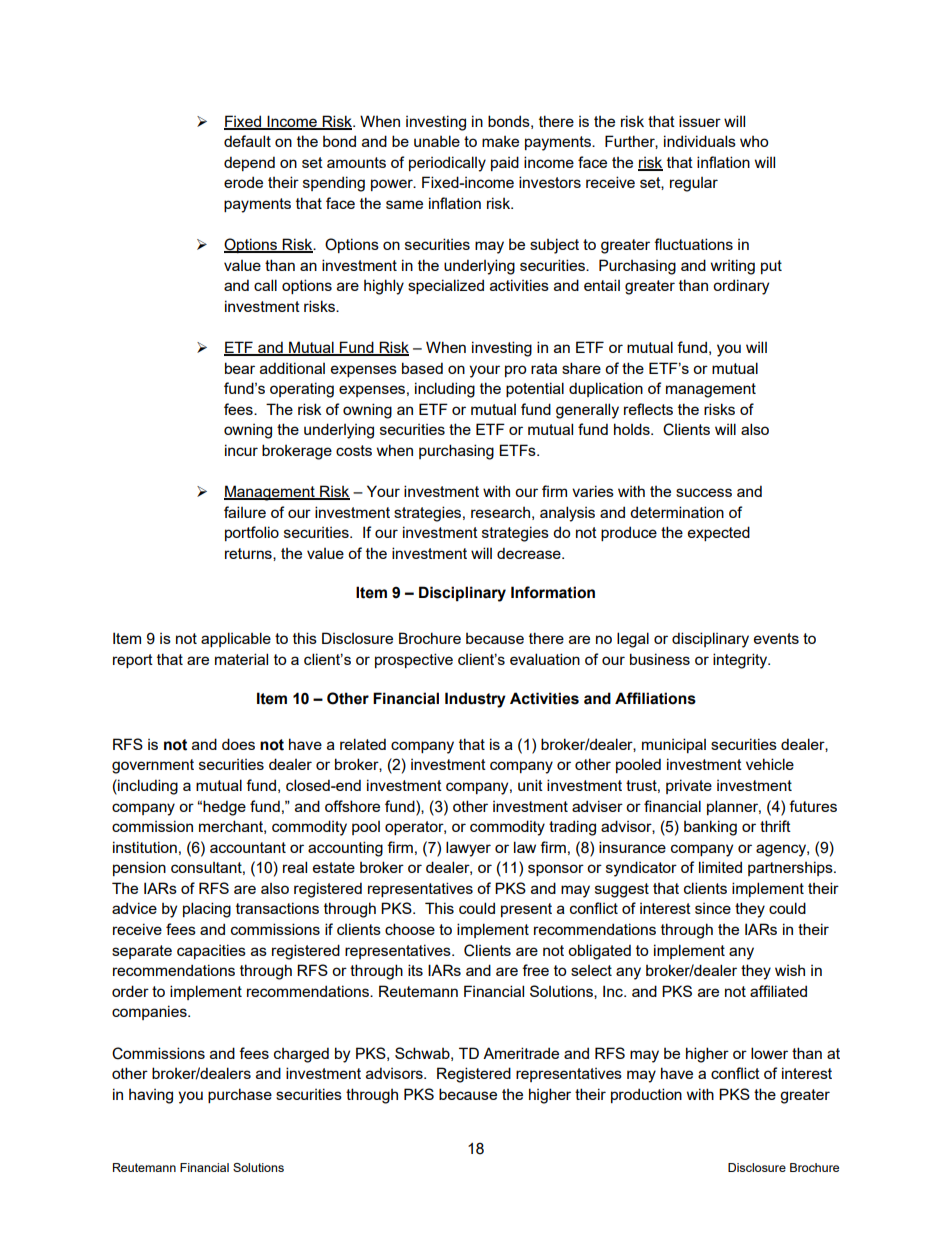  What do you see at coordinates (553, 592) in the screenshot?
I see `Information` at bounding box center [553, 592].
